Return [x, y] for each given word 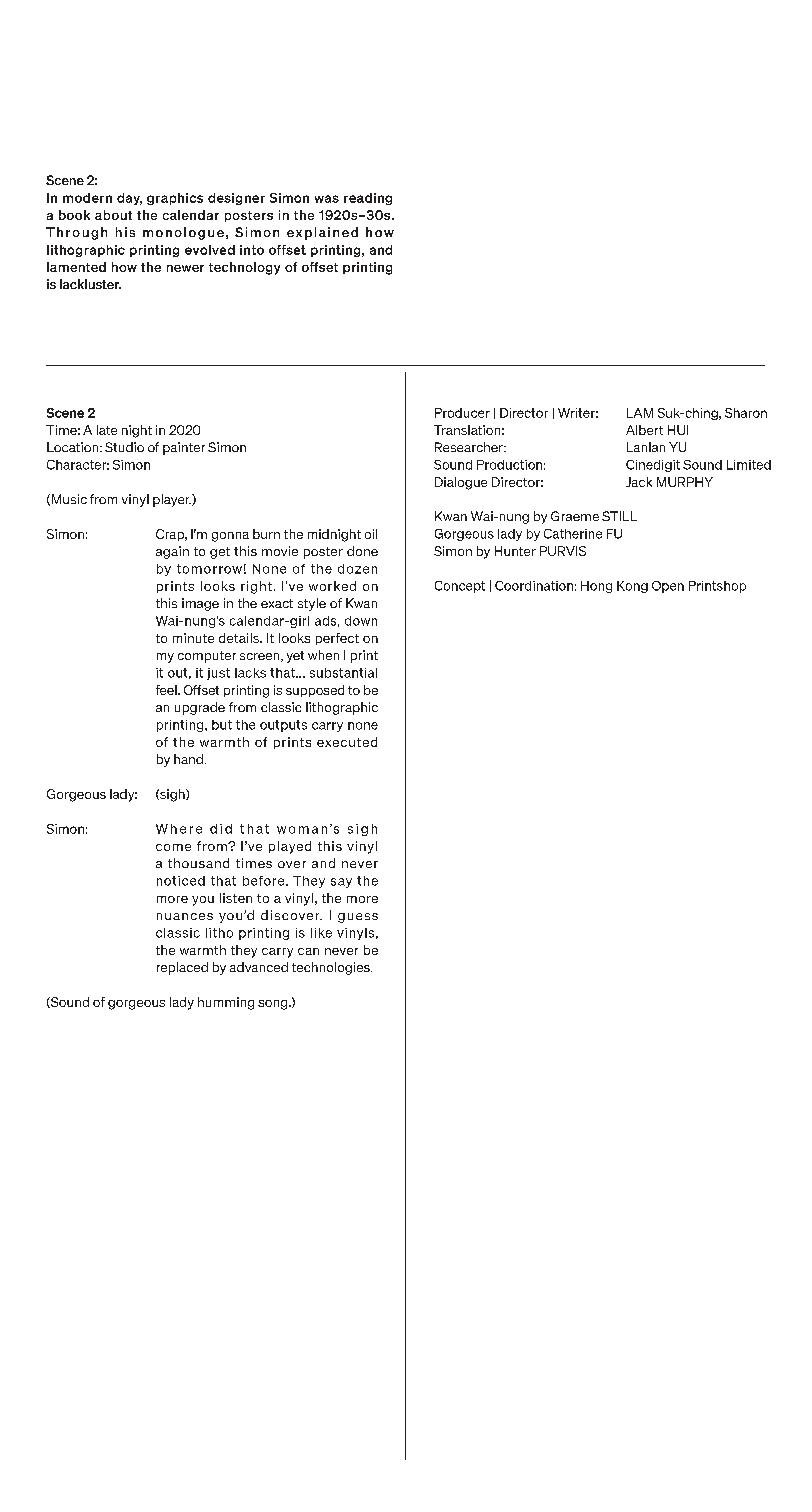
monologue [183, 233]
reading [368, 199]
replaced [182, 968]
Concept [460, 587]
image [200, 604]
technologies [332, 968]
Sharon [746, 413]
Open [668, 587]
